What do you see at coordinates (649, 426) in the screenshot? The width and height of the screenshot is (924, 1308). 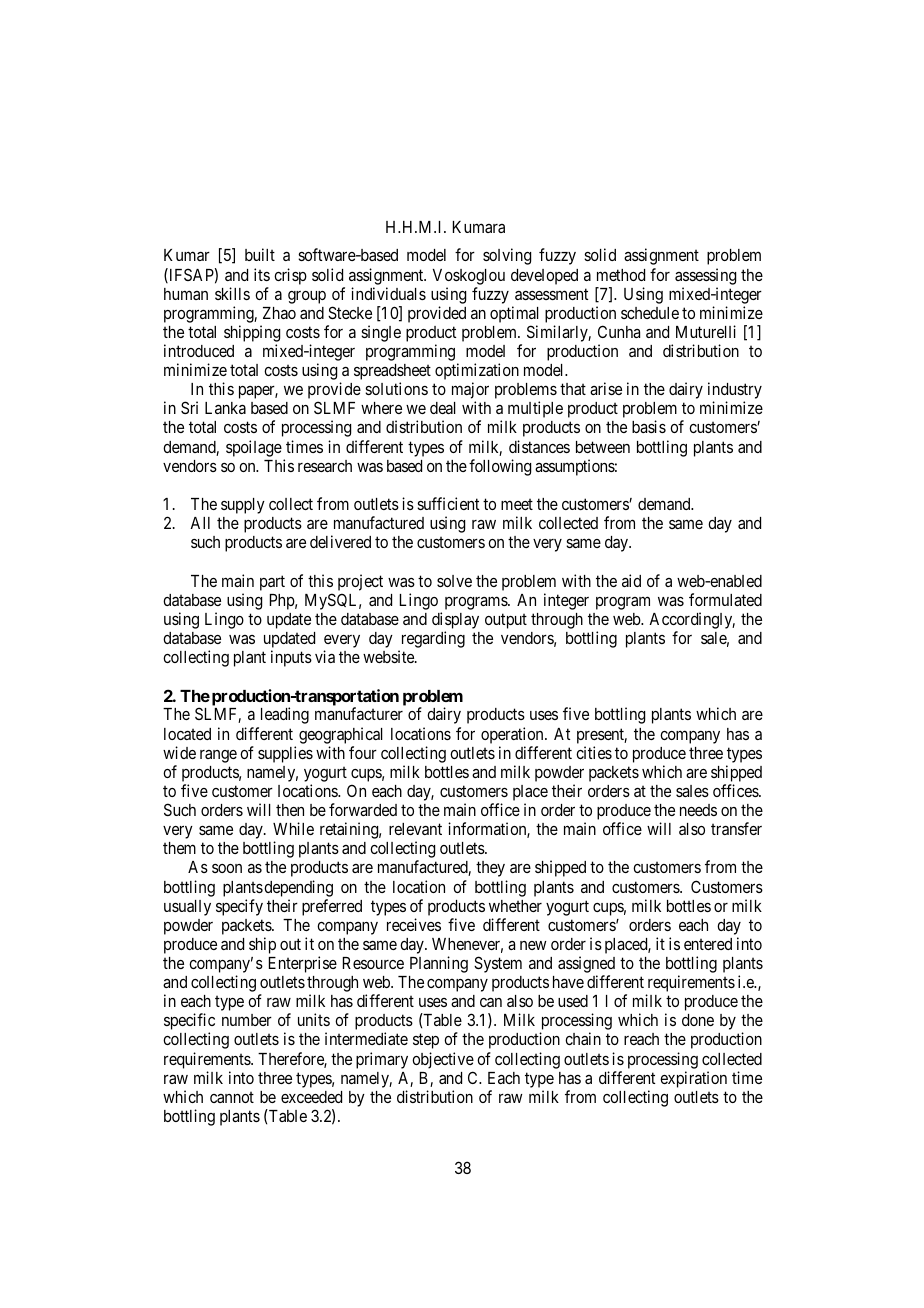 I see `basis` at bounding box center [649, 426].
